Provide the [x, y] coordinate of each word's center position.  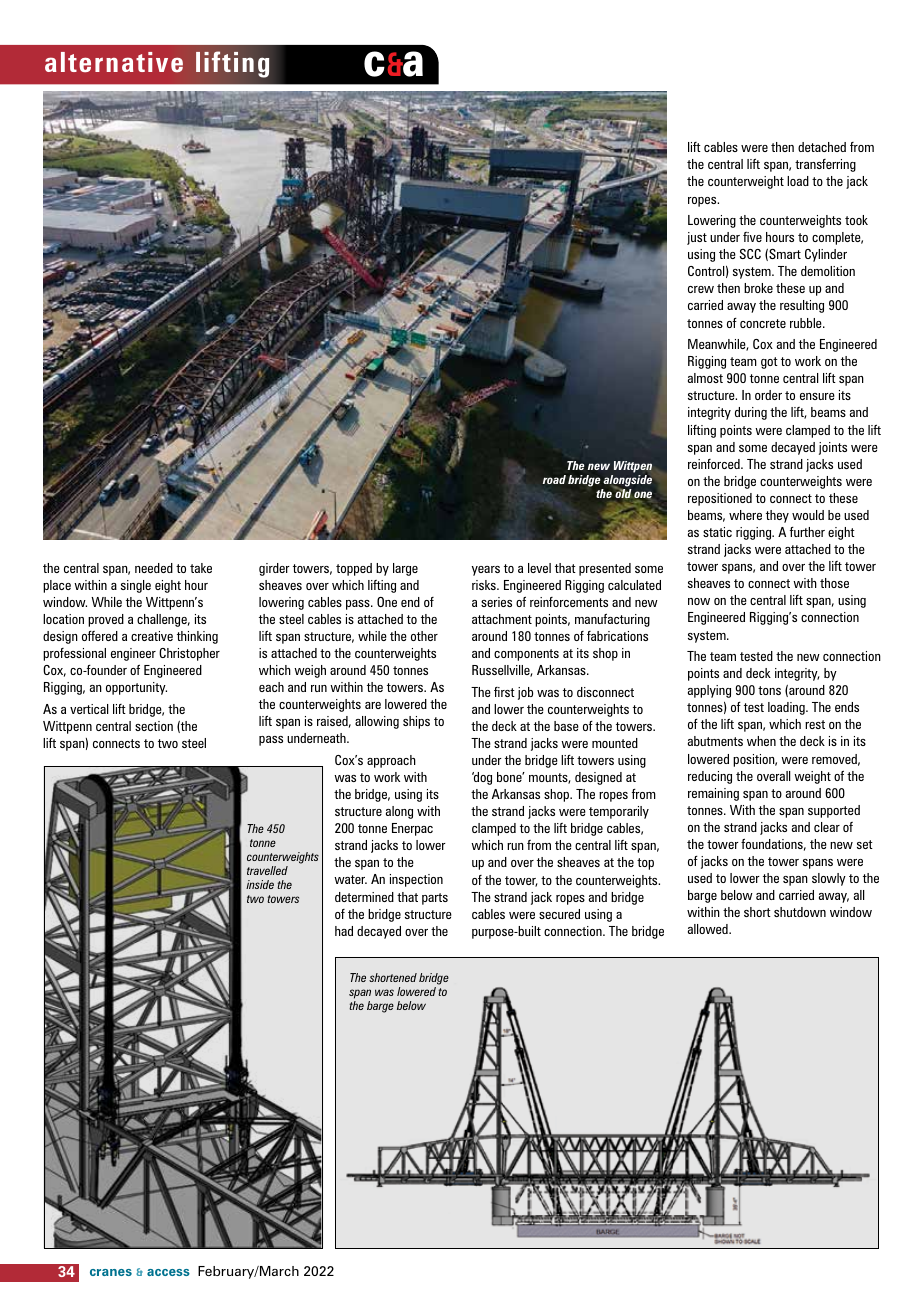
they [777, 516]
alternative [114, 62]
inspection [416, 880]
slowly [829, 879]
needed [154, 568]
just [697, 238]
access [168, 1272]
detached [822, 147]
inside [260, 884]
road [554, 479]
